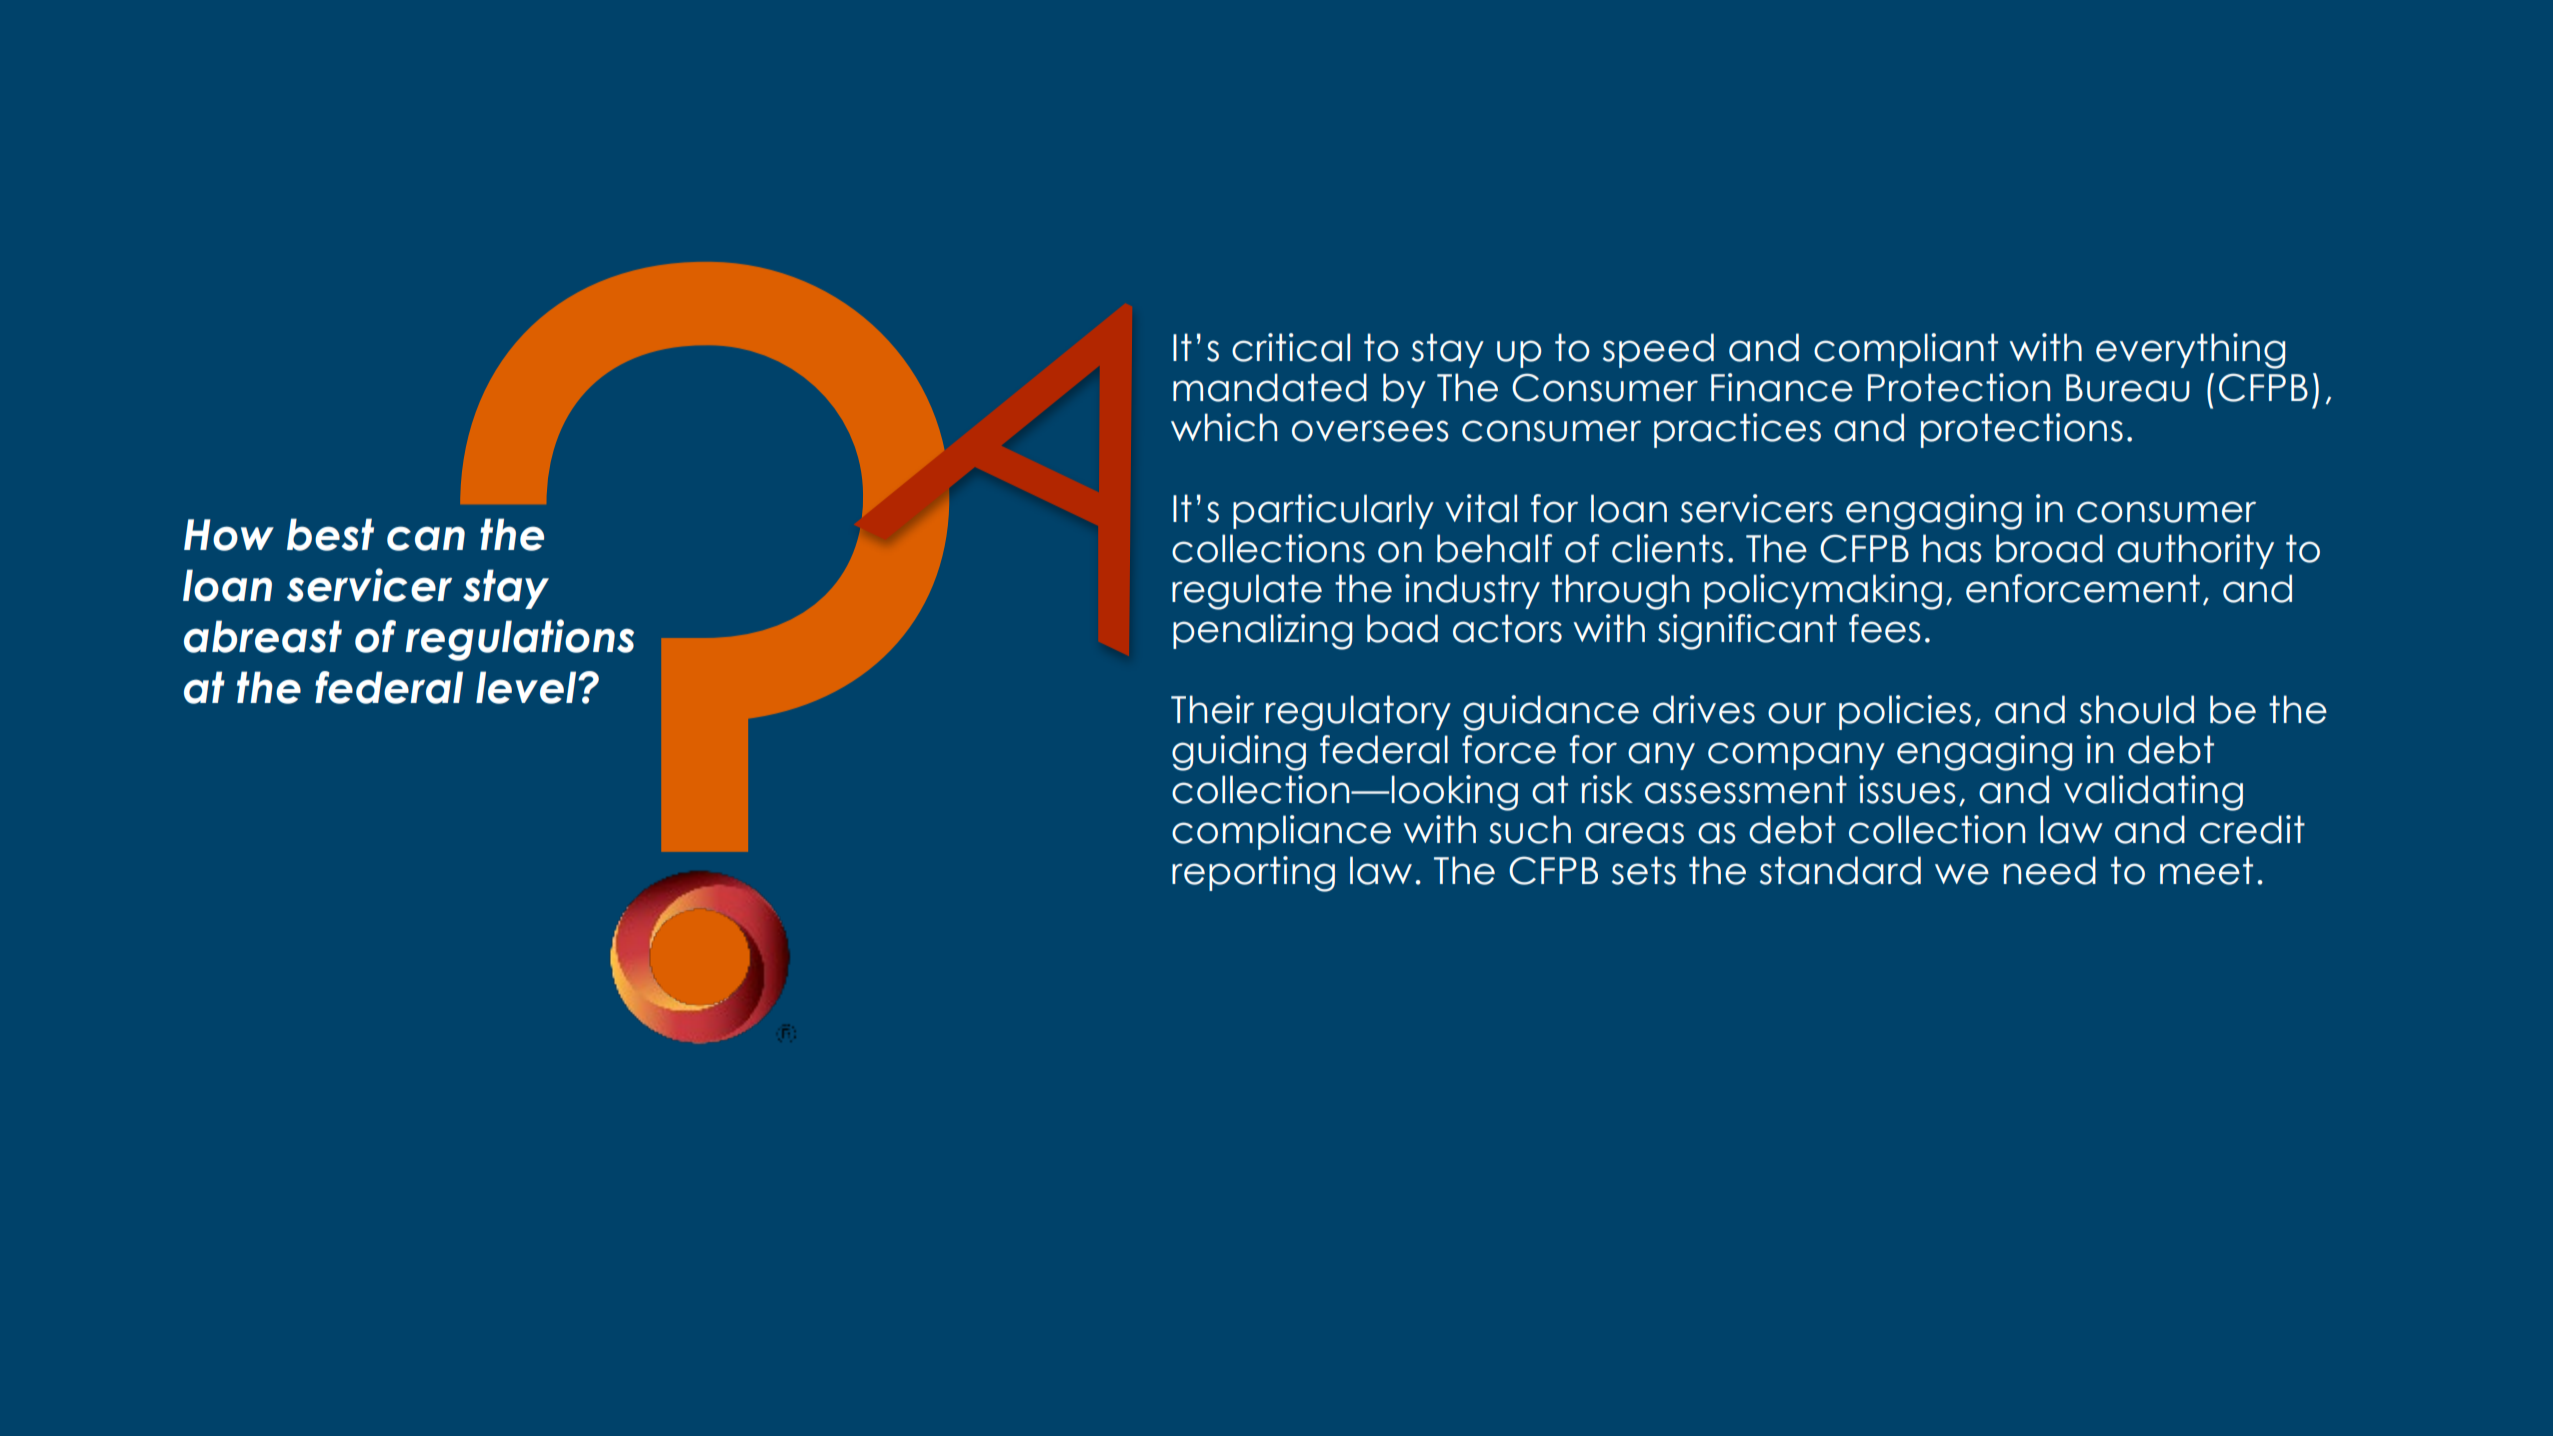 The image size is (2553, 1436). I want to click on compliant, so click(1906, 350).
